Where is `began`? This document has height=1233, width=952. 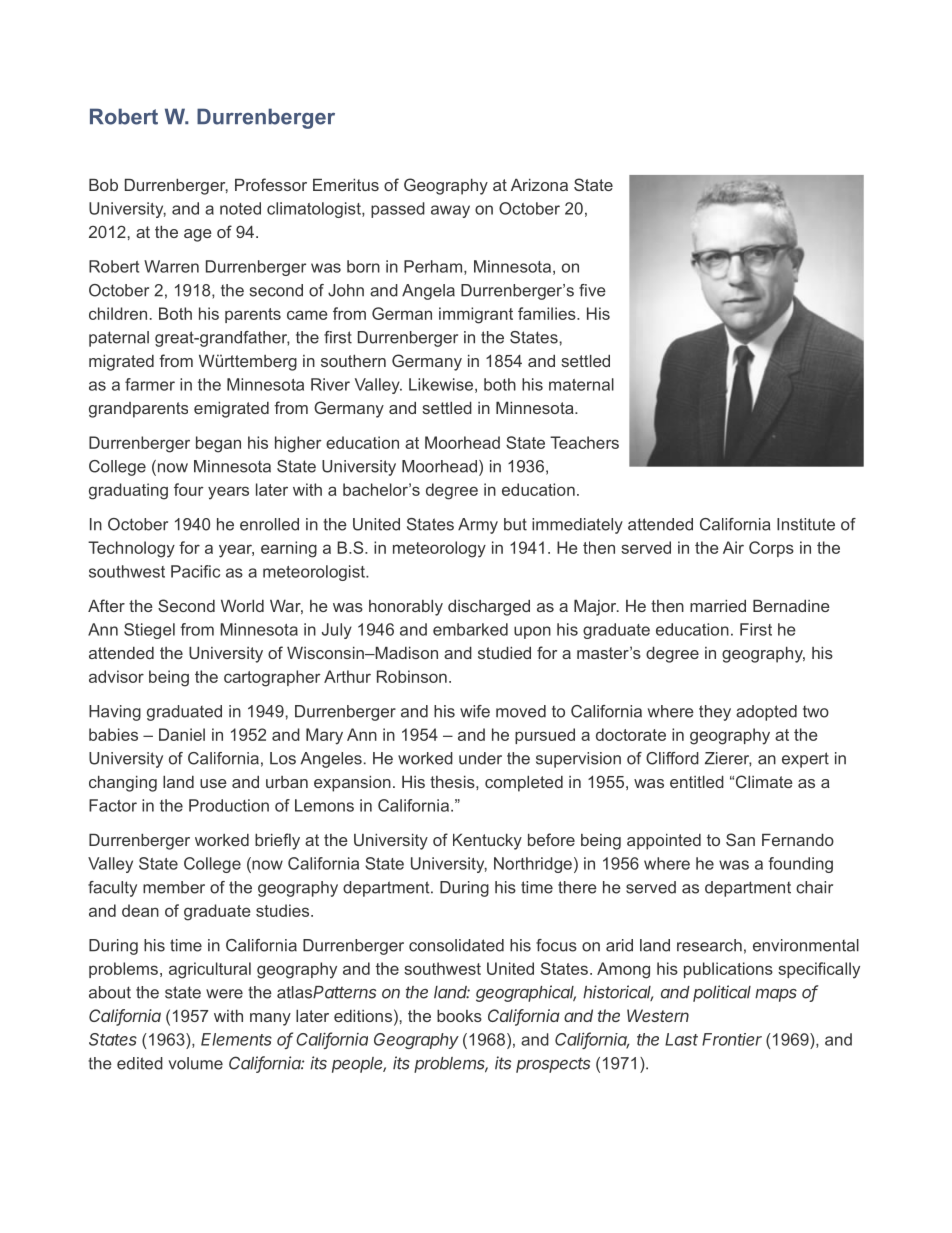 began is located at coordinates (218, 444).
